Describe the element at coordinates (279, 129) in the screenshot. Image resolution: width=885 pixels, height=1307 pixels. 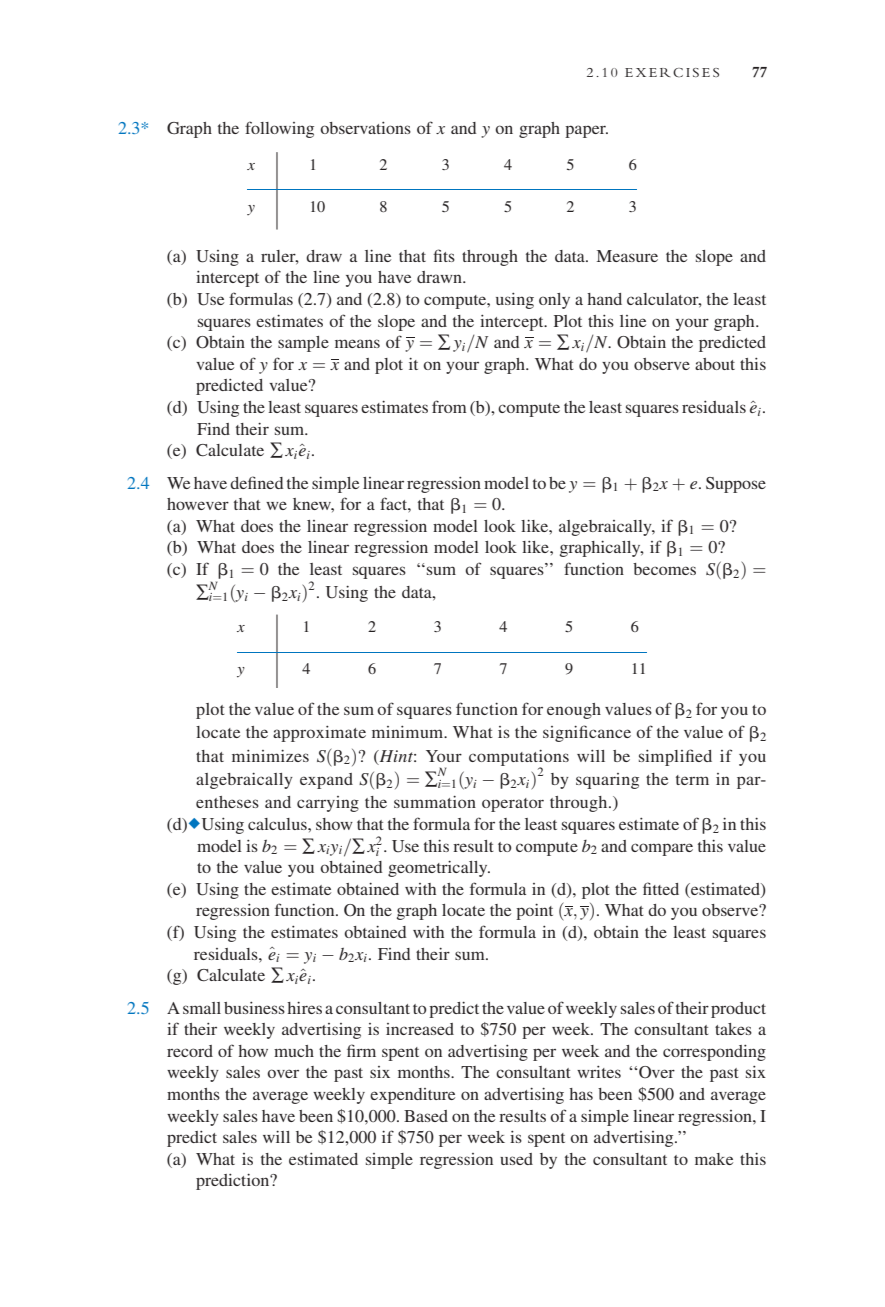
I see `following` at that location.
